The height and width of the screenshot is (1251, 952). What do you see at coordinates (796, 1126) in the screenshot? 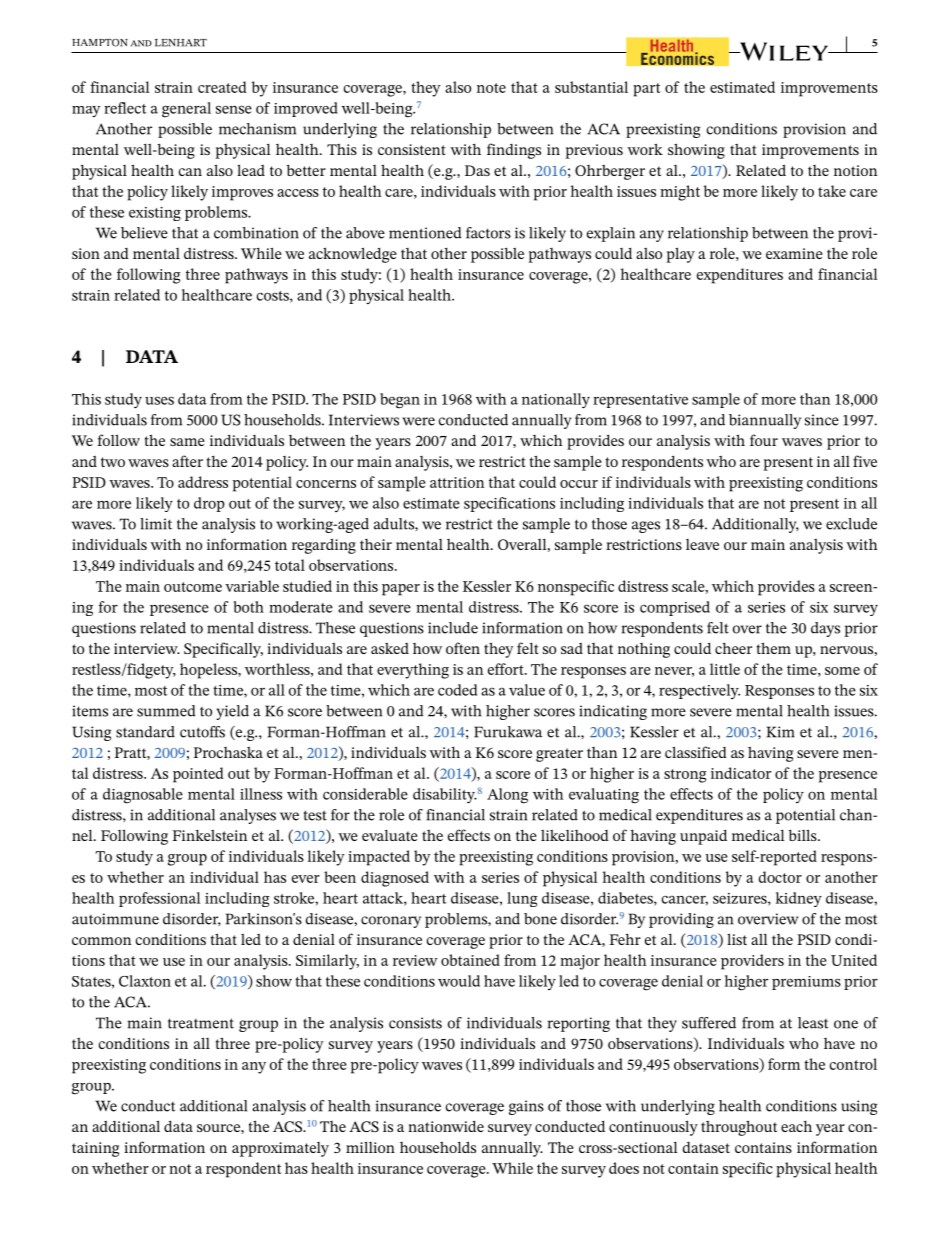
I see `each` at bounding box center [796, 1126].
